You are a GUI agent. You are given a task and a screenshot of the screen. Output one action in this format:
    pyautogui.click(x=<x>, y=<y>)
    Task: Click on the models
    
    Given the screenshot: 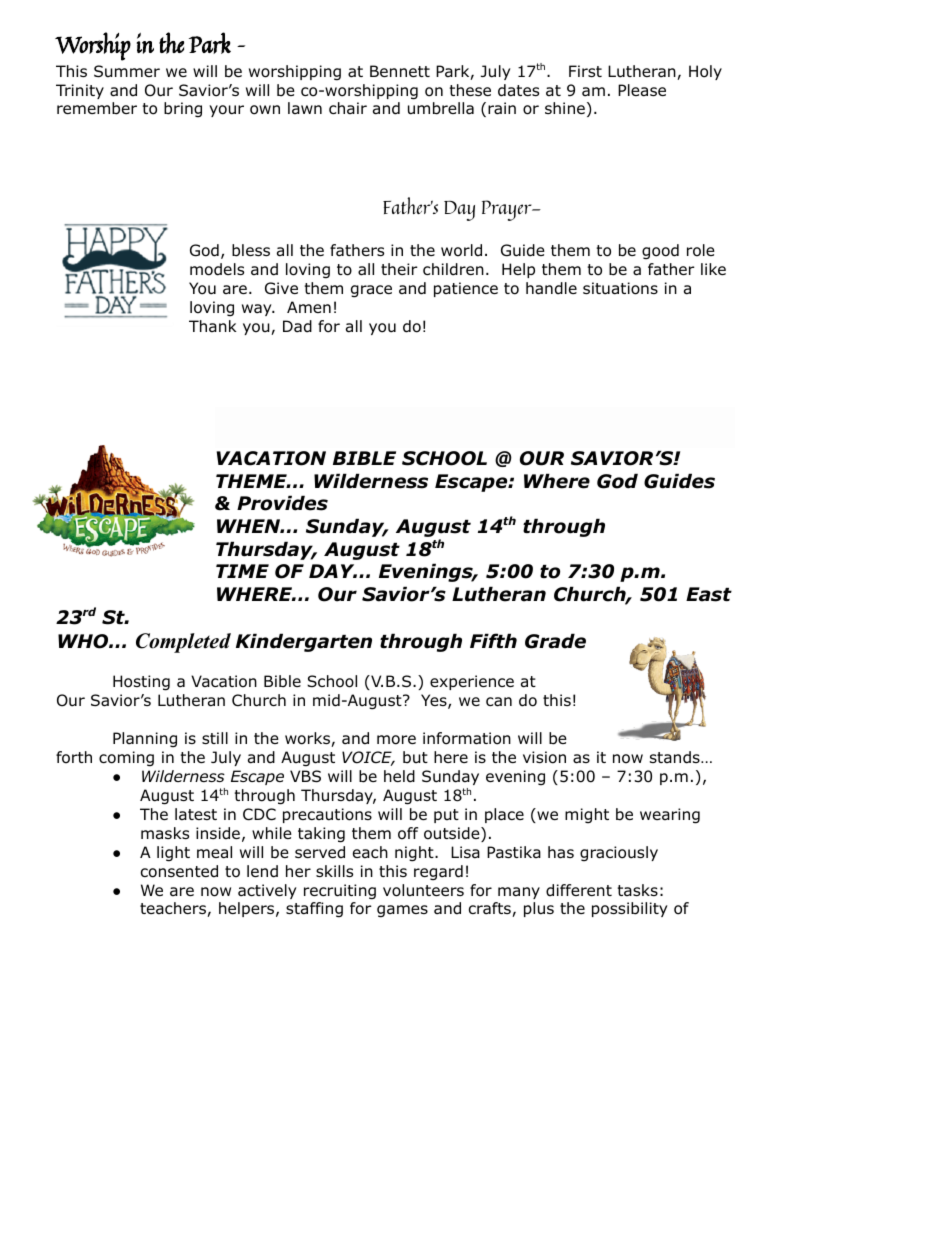 What is the action you would take?
    pyautogui.click(x=217, y=269)
